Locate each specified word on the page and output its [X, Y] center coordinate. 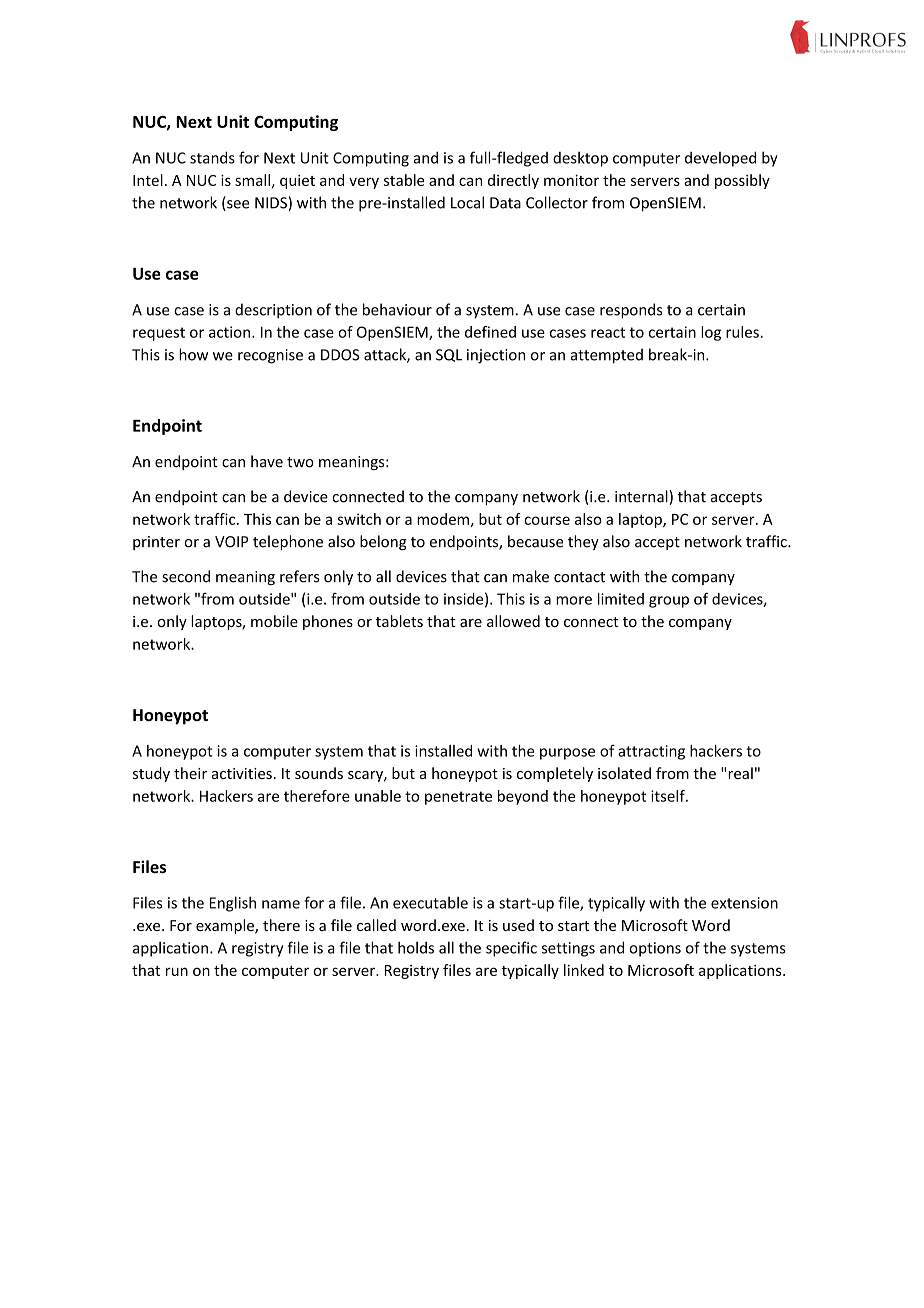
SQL [449, 355]
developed [720, 159]
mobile [274, 621]
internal [642, 497]
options [655, 949]
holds [416, 947]
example [226, 926]
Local [467, 202]
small [252, 180]
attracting [651, 752]
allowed [513, 621]
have [267, 461]
